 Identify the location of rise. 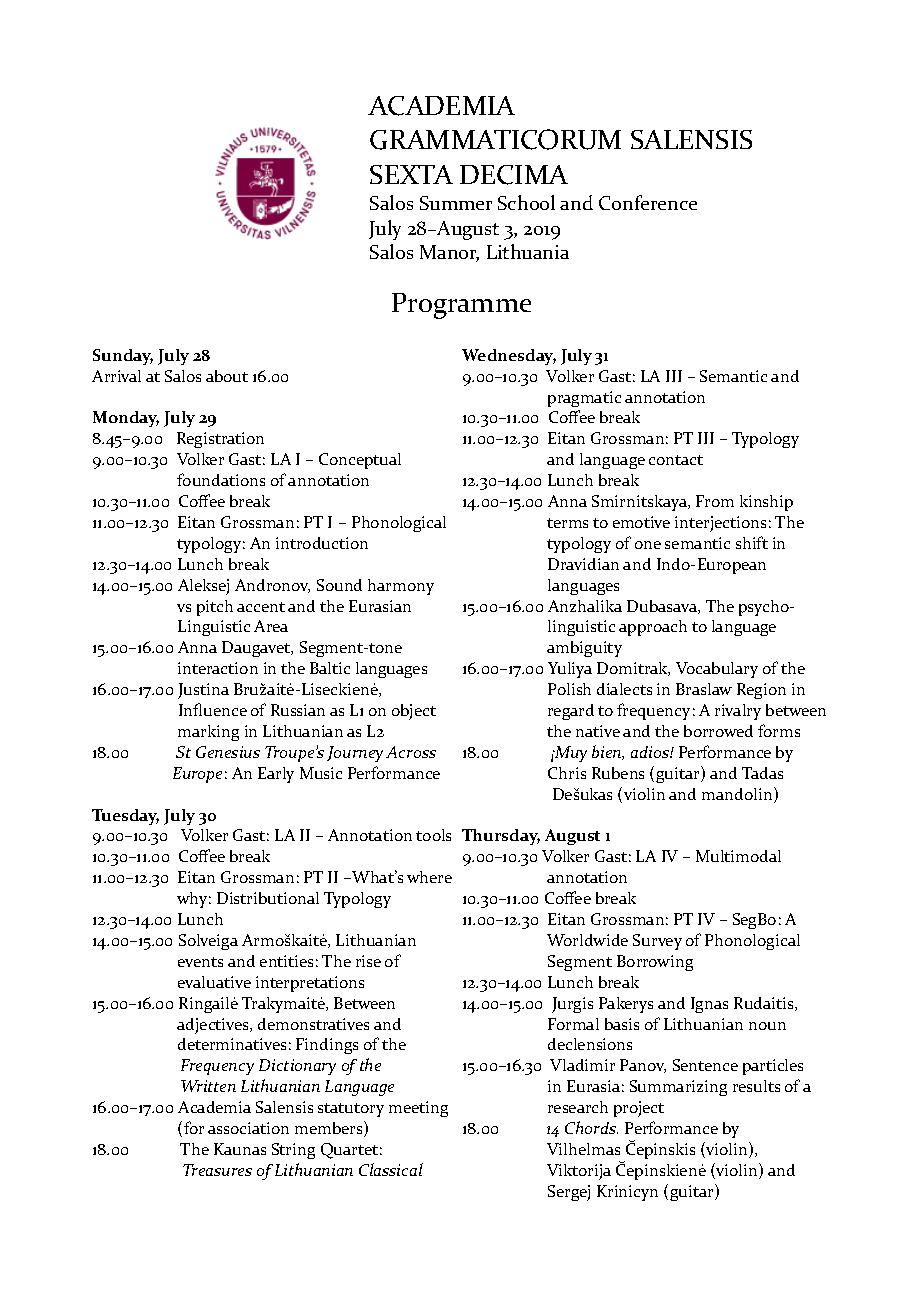
(368, 961).
